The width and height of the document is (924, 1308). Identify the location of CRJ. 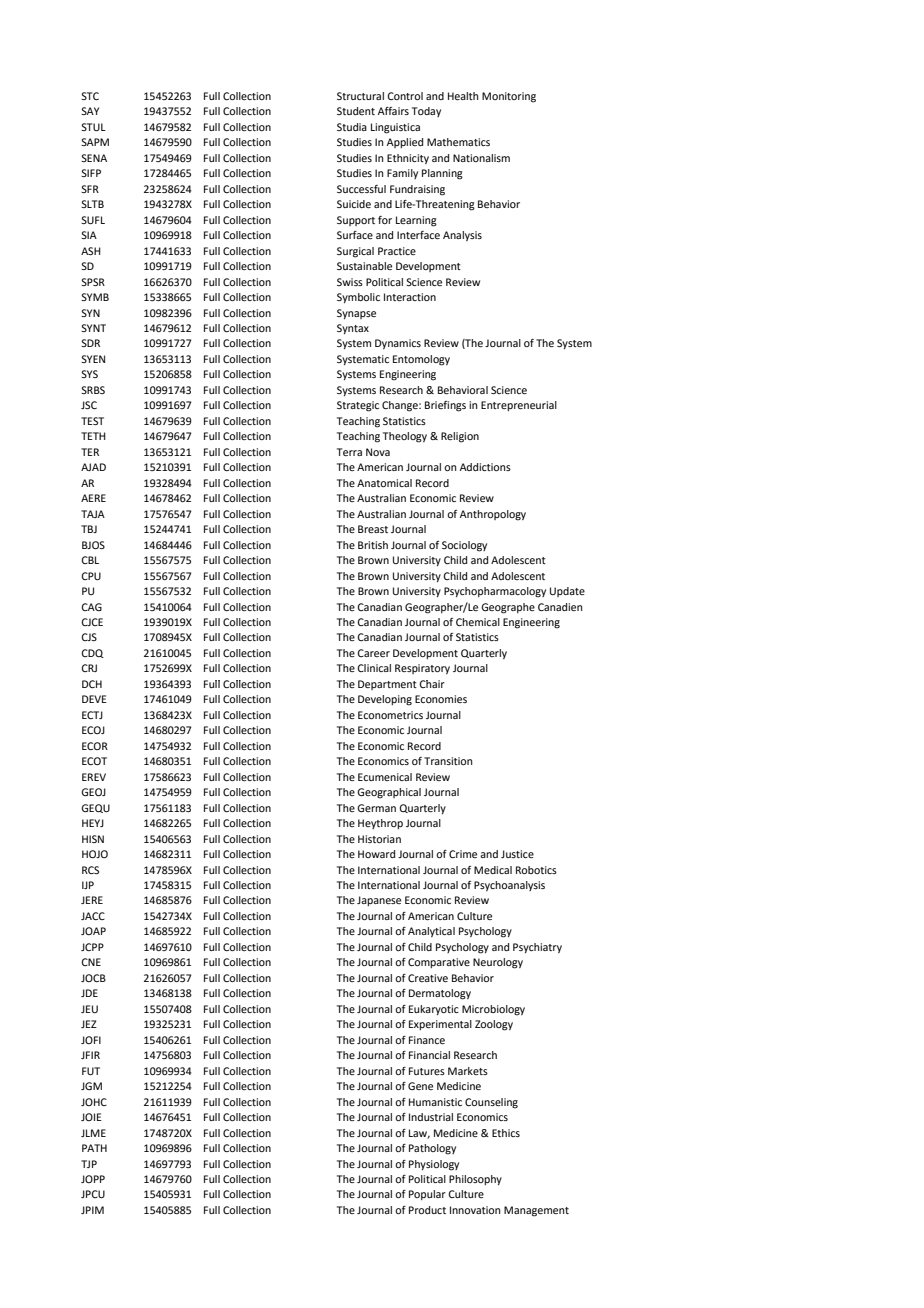
(89, 668).
